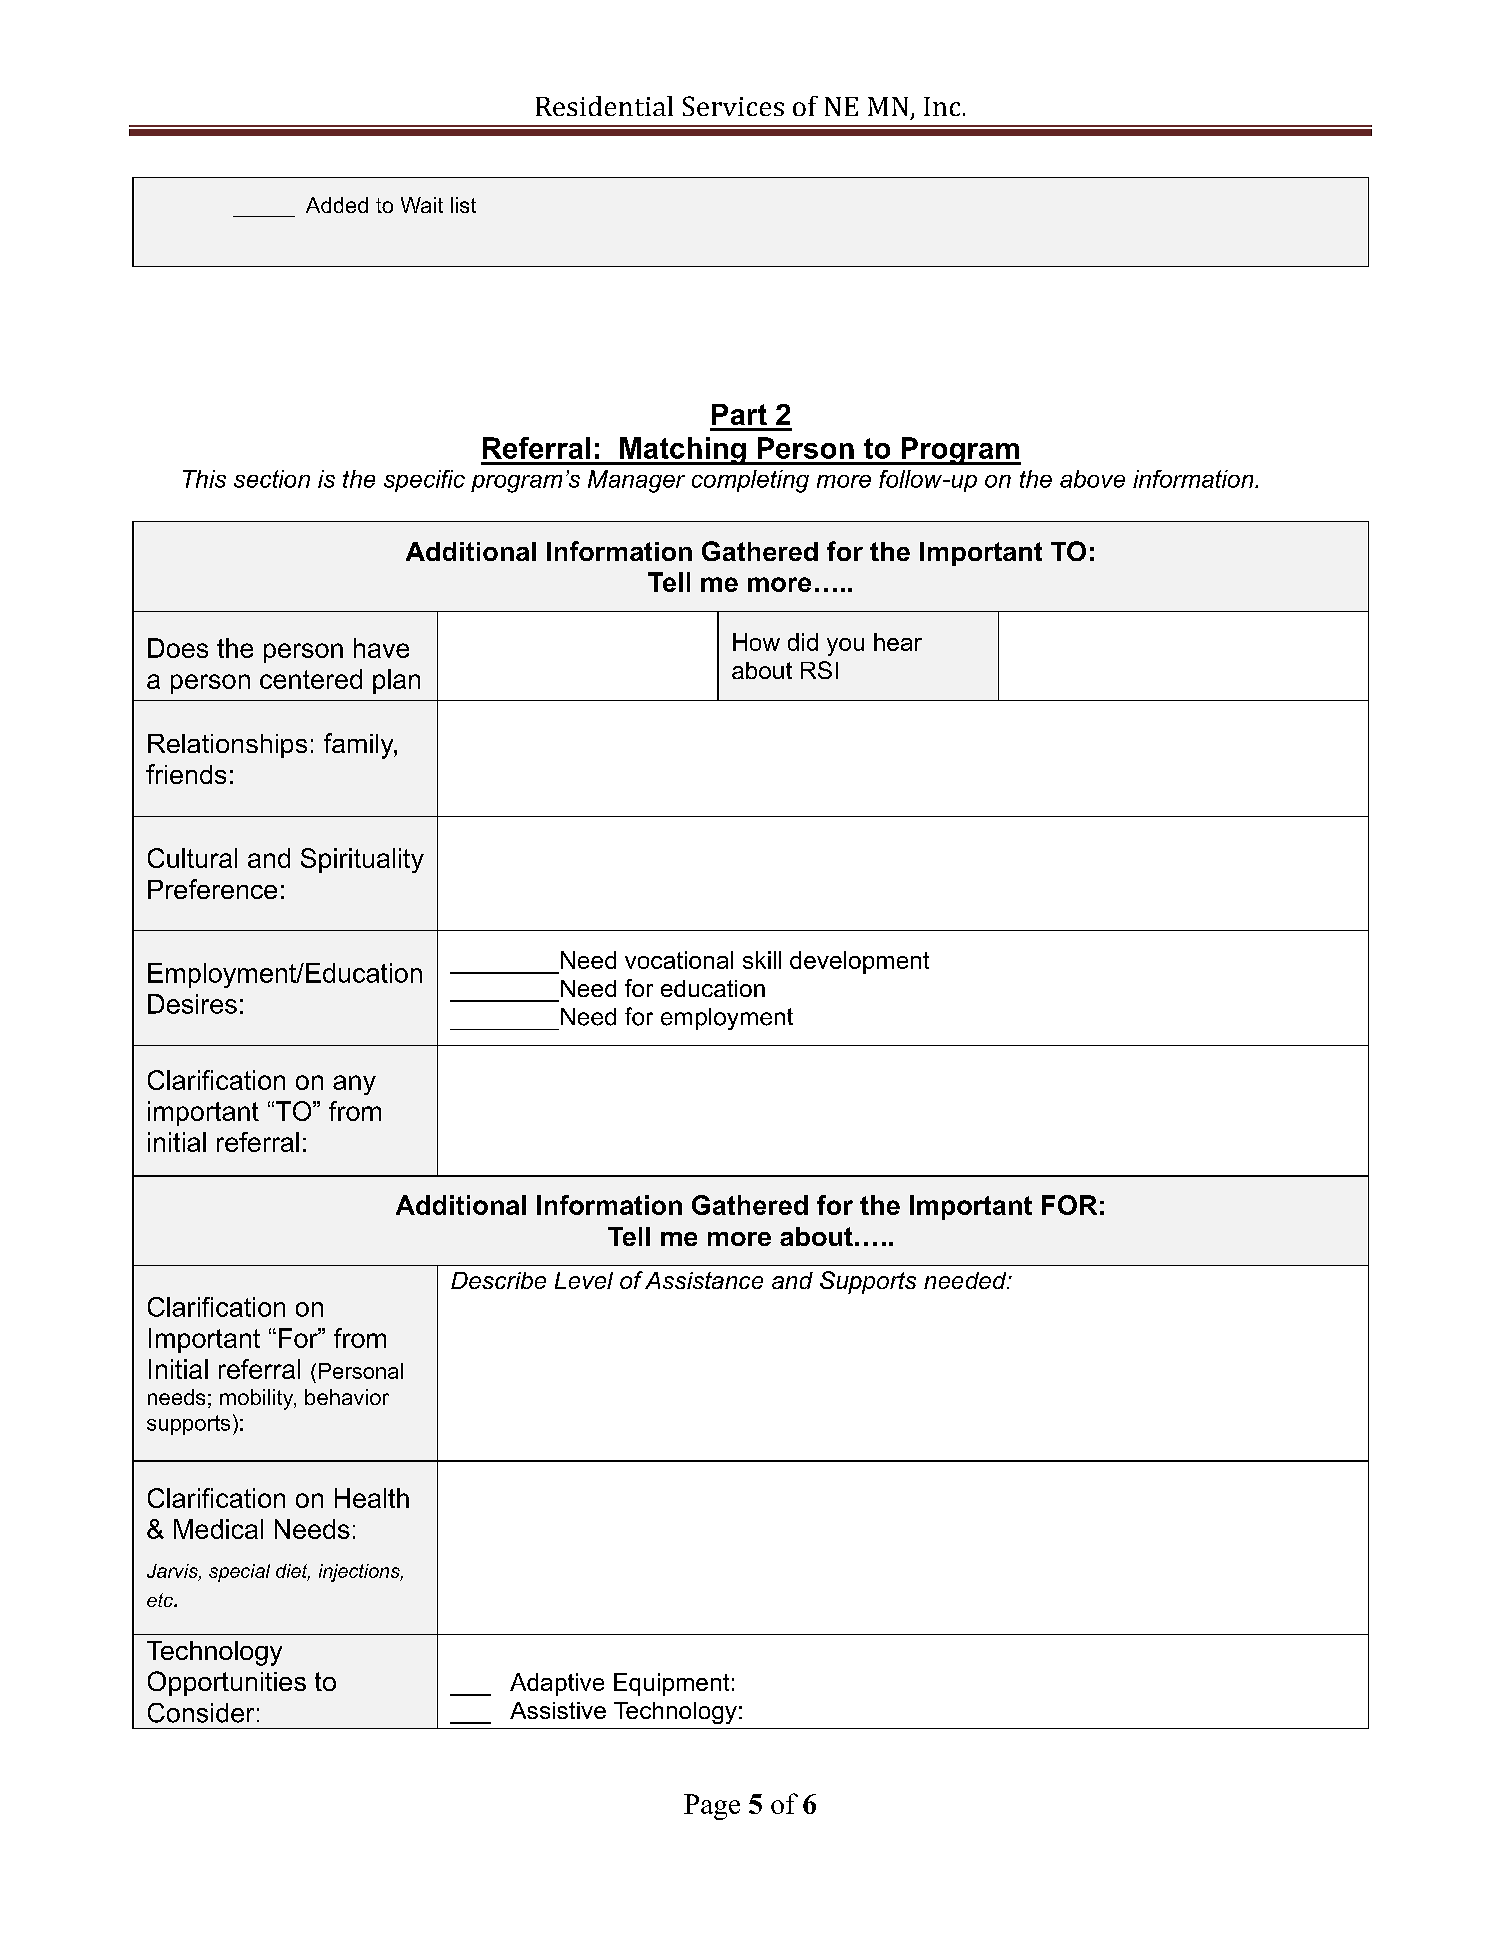 The image size is (1501, 1942). I want to click on Level, so click(584, 1280).
